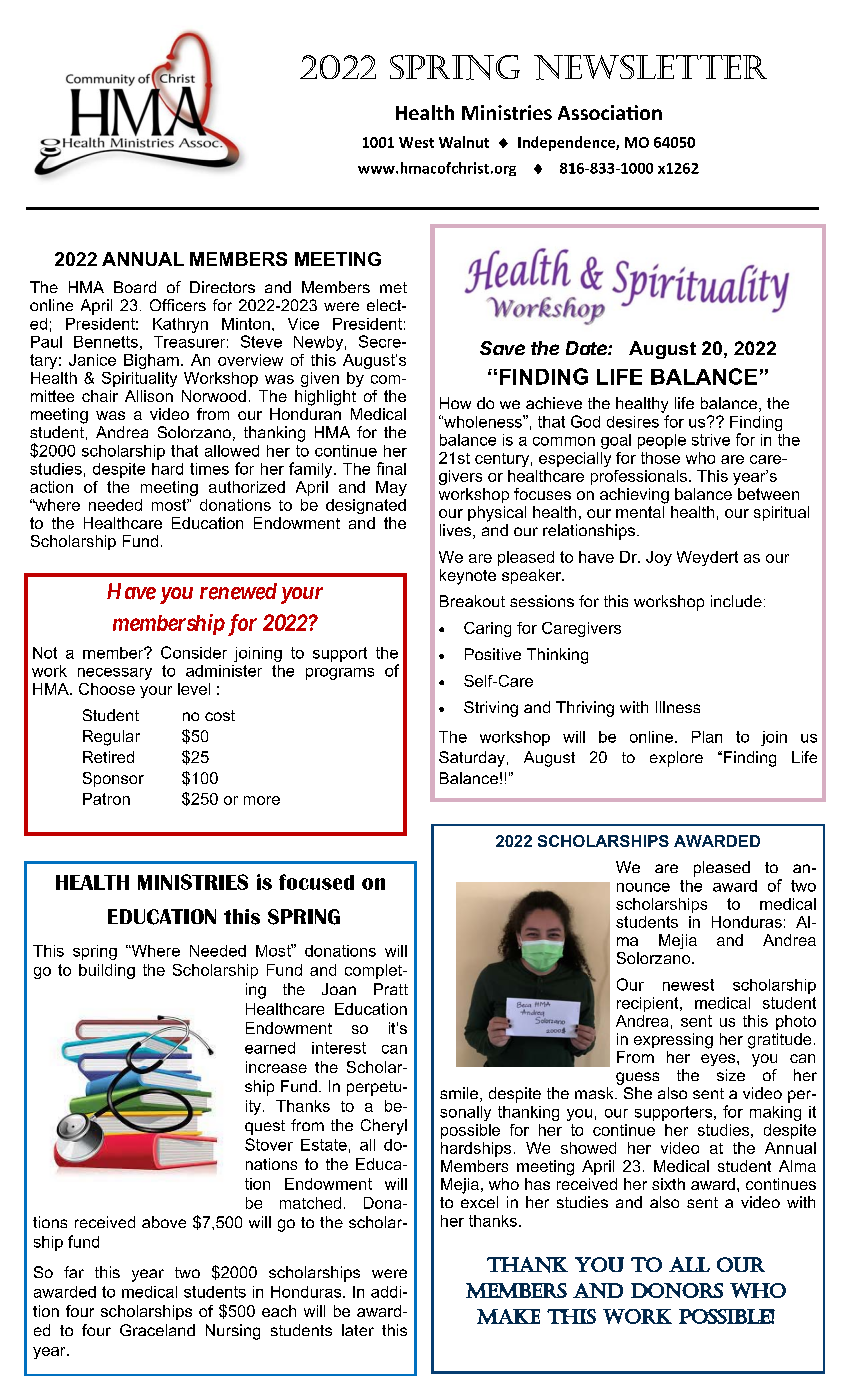 The image size is (849, 1400). What do you see at coordinates (135, 287) in the screenshot?
I see `Board` at bounding box center [135, 287].
